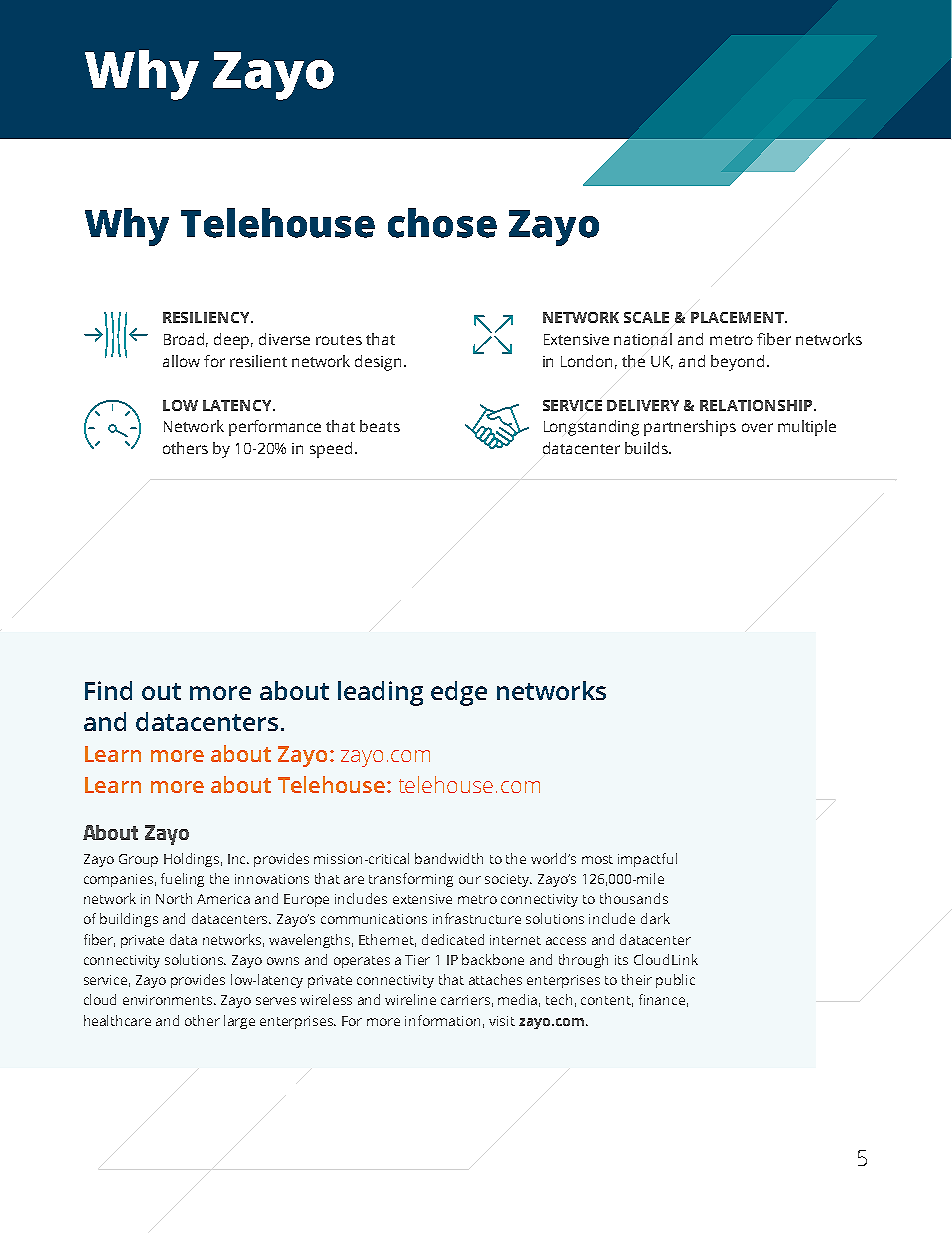  I want to click on RESILIENCY, so click(208, 317).
